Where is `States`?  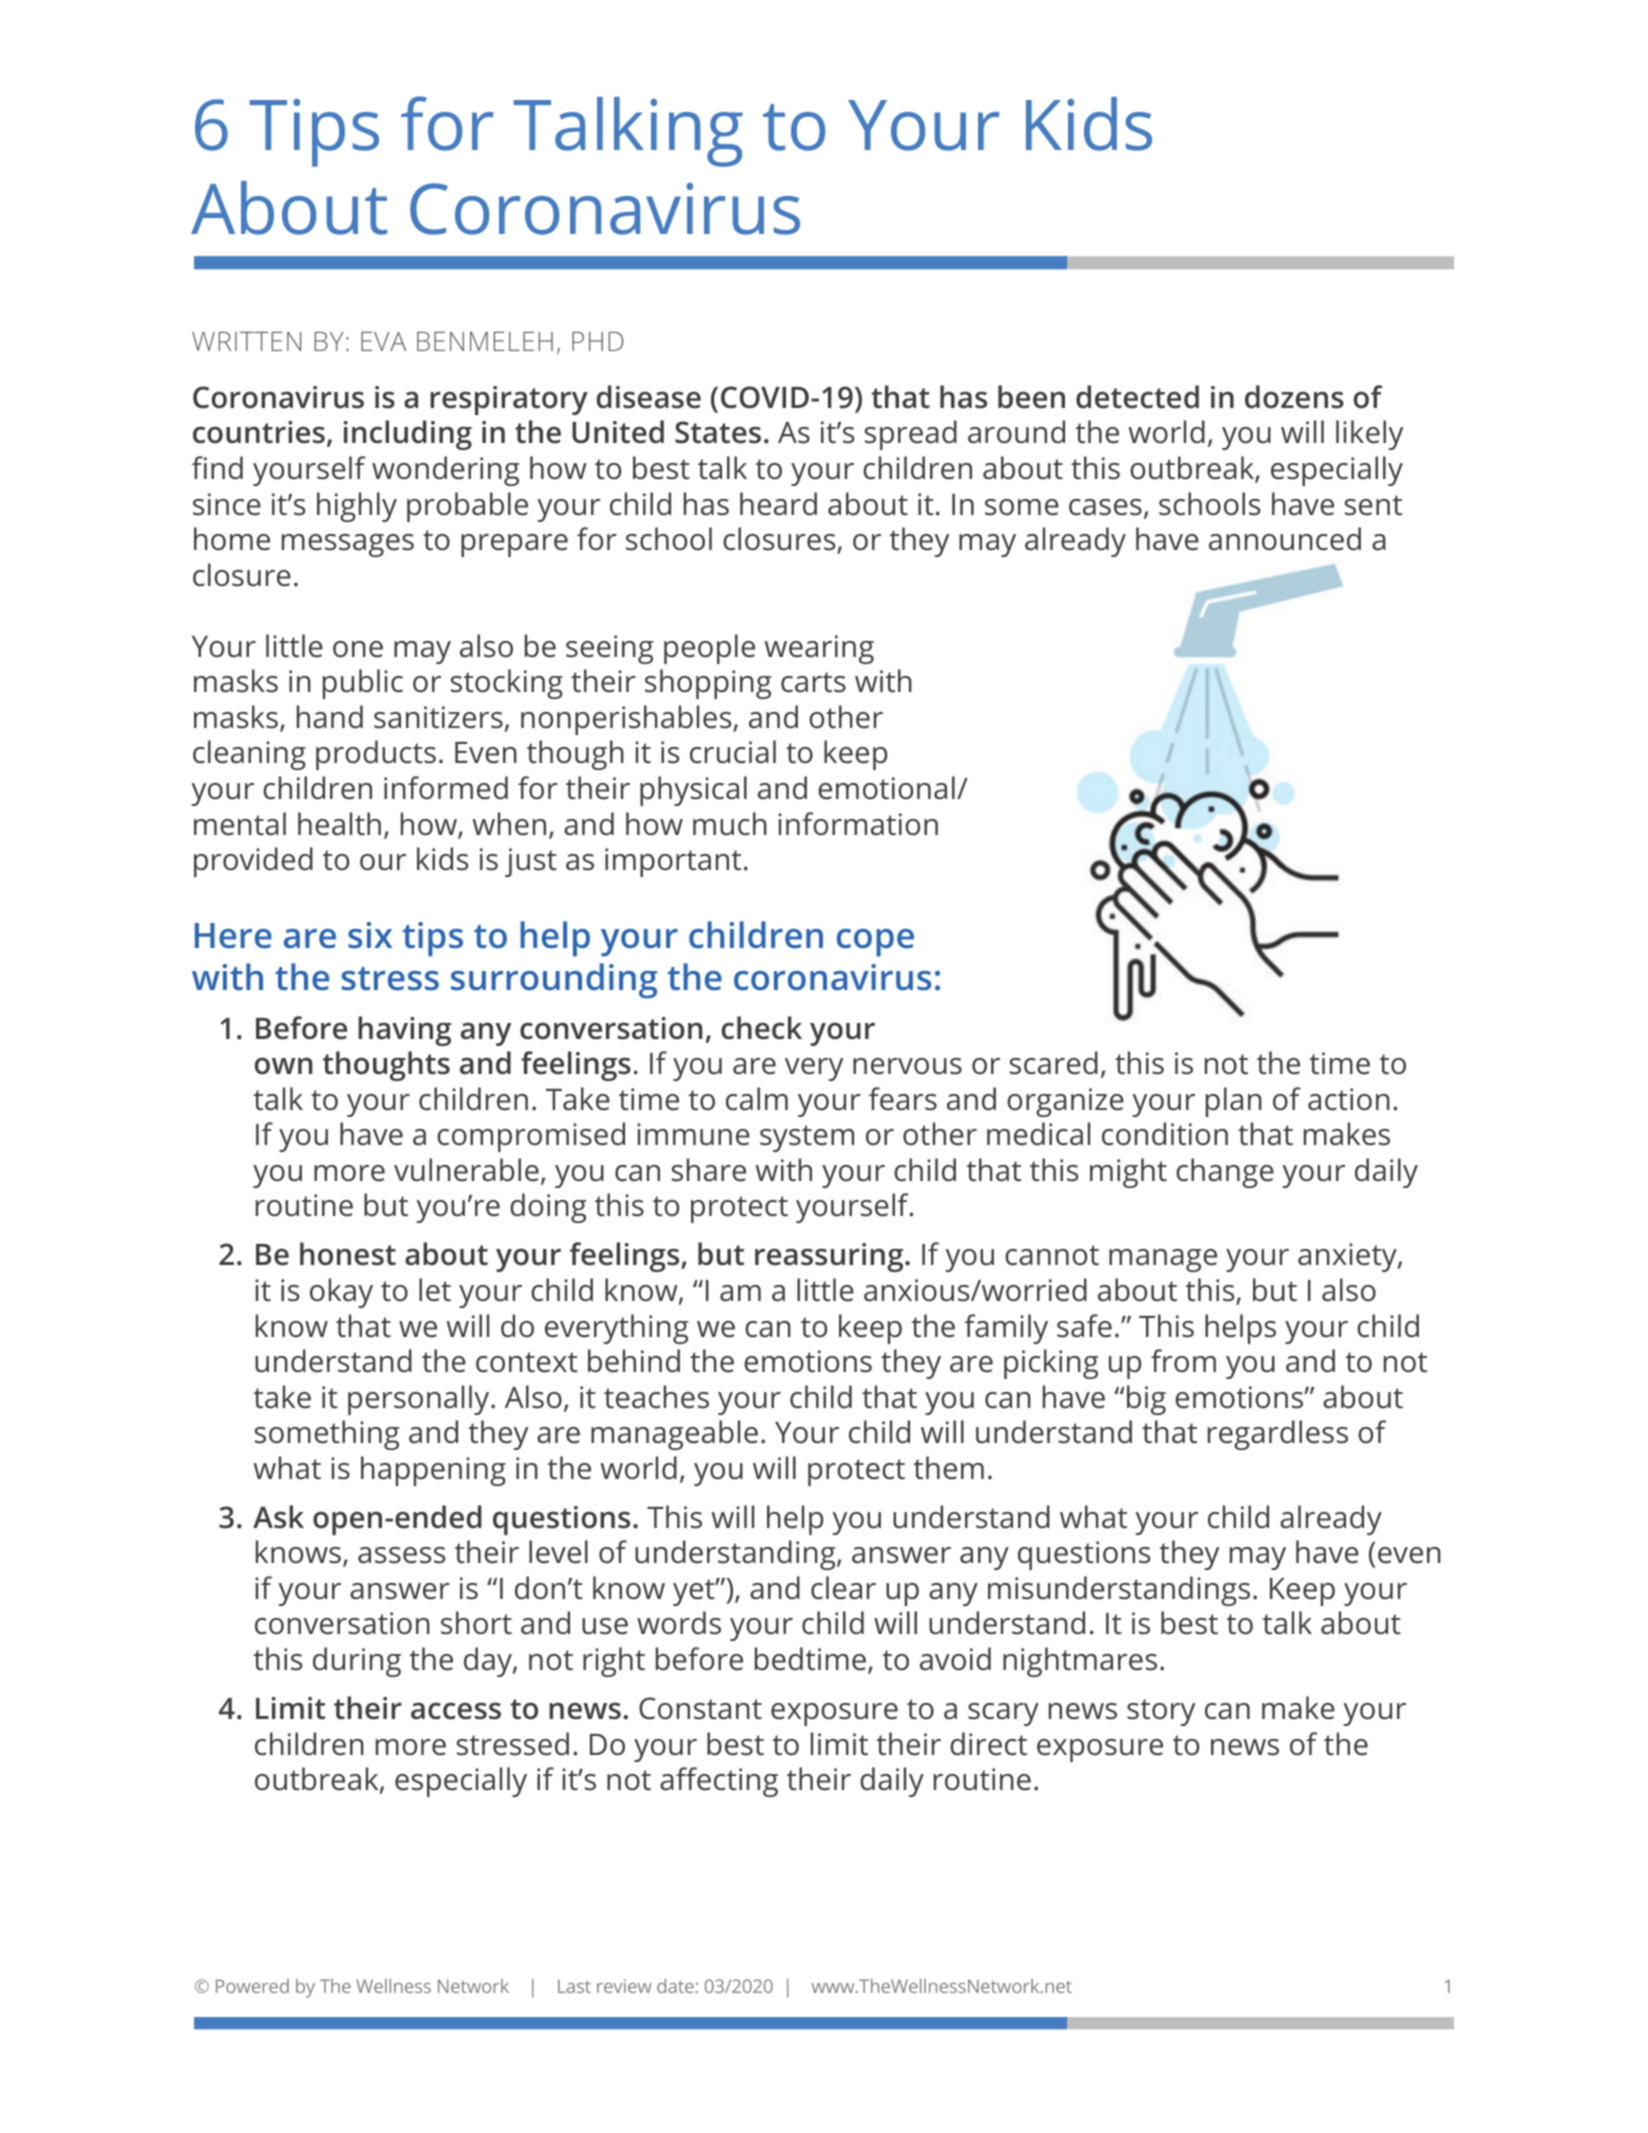
States is located at coordinates (718, 432).
